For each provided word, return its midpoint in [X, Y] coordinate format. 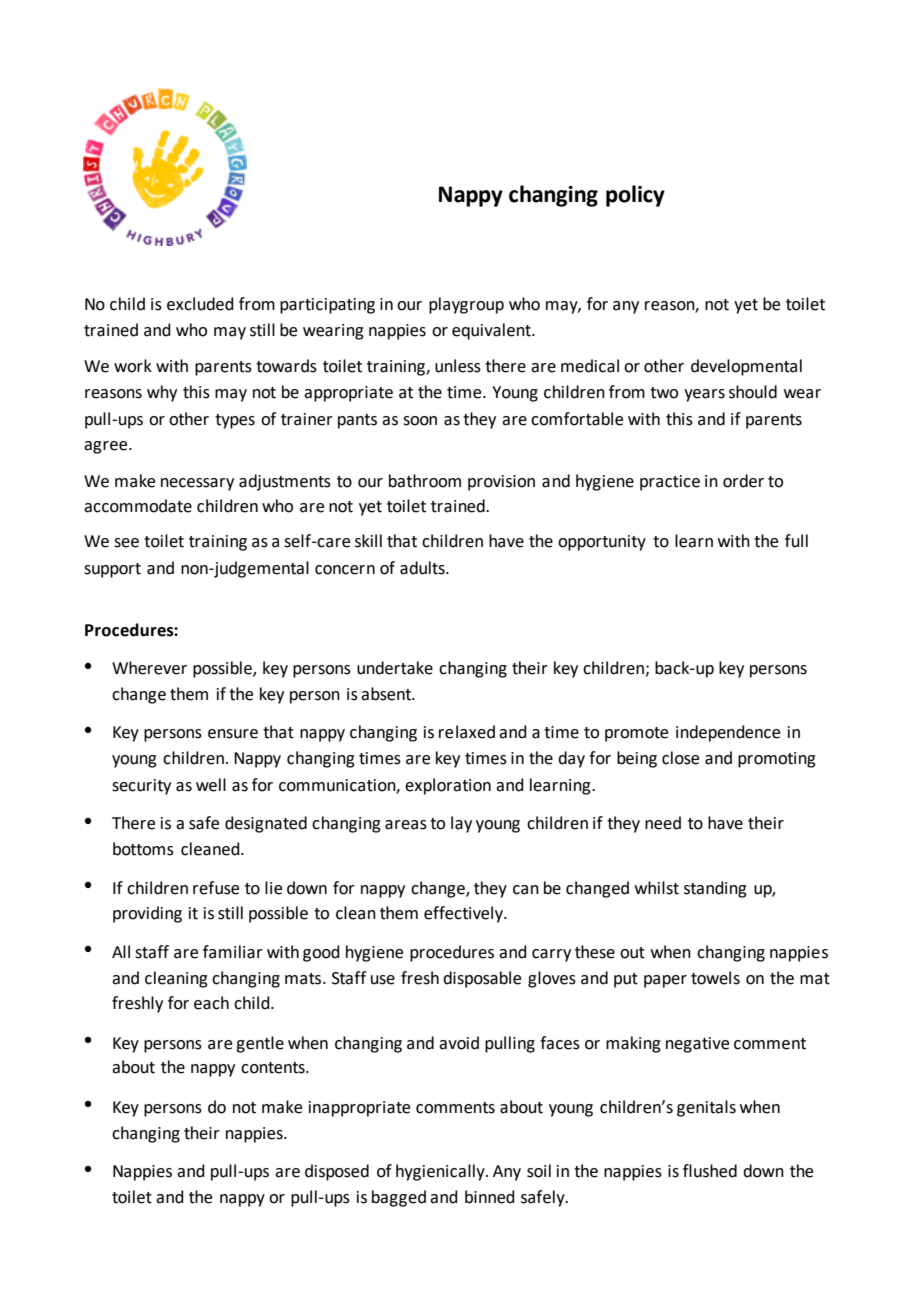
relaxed [467, 732]
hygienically [441, 1172]
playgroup [466, 305]
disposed [337, 1172]
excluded [200, 304]
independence [728, 733]
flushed [710, 1171]
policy [635, 196]
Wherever [149, 668]
